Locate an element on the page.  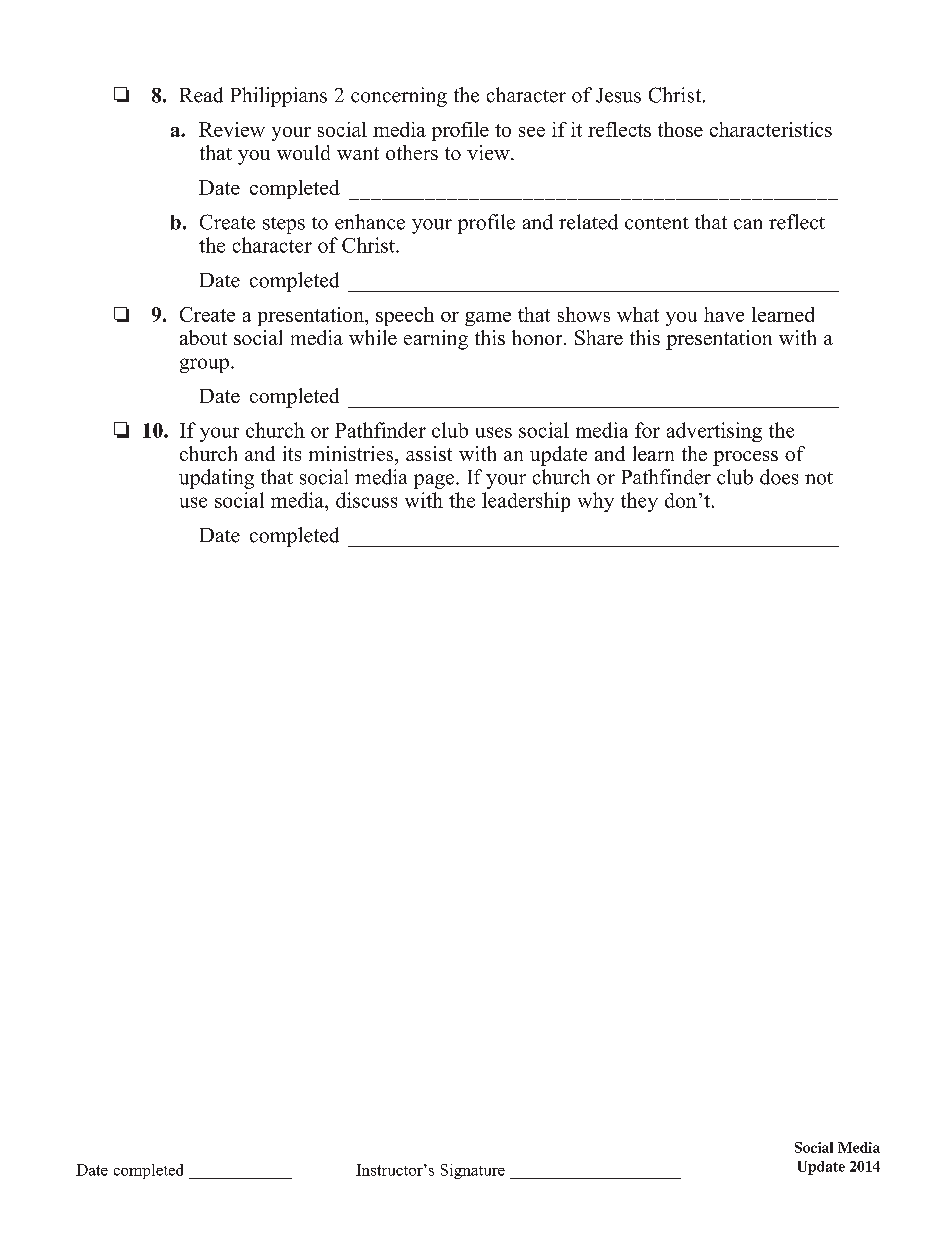
not is located at coordinates (819, 478).
